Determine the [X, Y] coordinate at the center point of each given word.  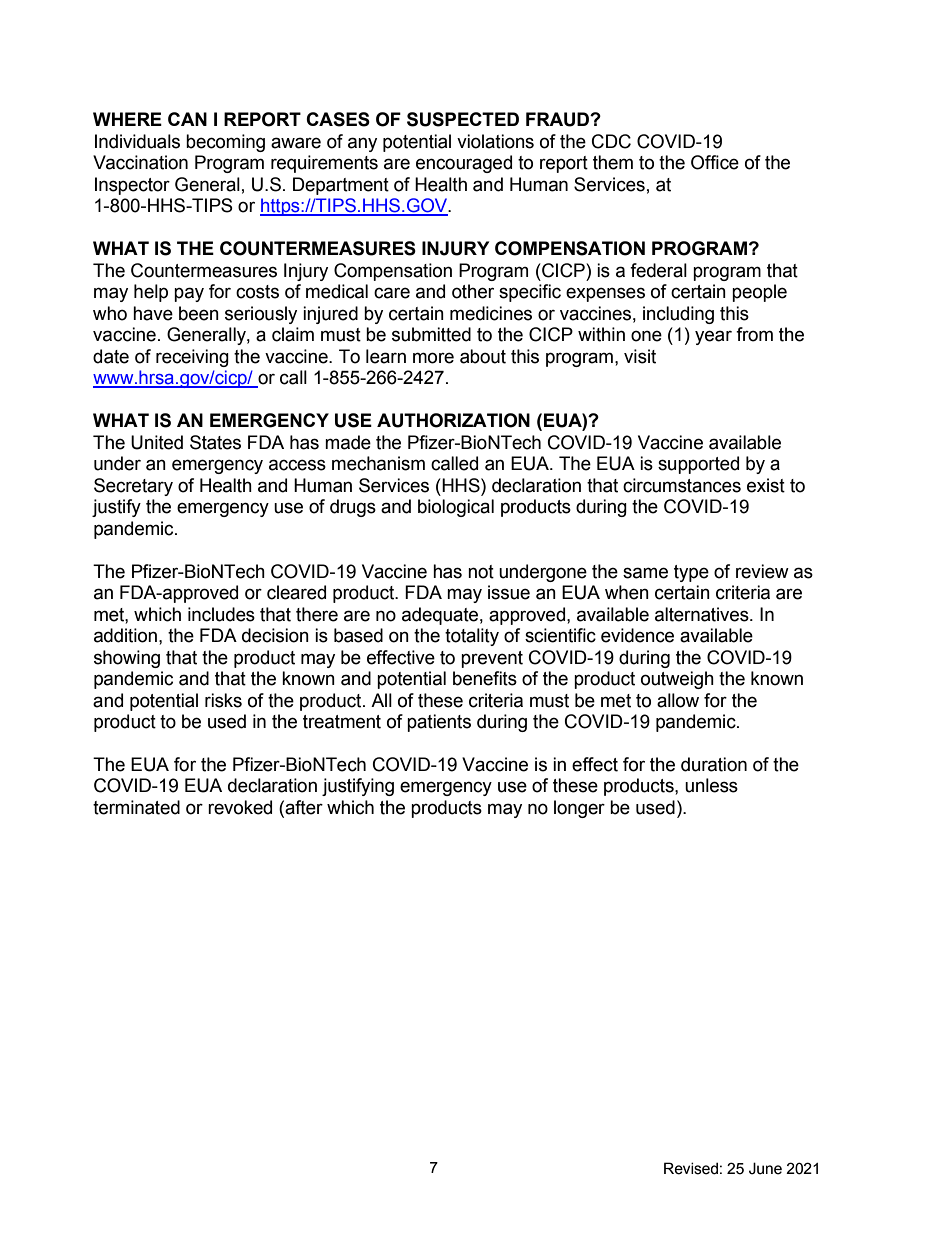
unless [711, 785]
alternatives [703, 614]
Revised [691, 1168]
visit [640, 356]
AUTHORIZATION [453, 420]
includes [221, 614]
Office [715, 162]
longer [579, 809]
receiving [192, 358]
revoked [240, 807]
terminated [136, 807]
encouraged [464, 164]
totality [472, 637]
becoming [225, 143]
